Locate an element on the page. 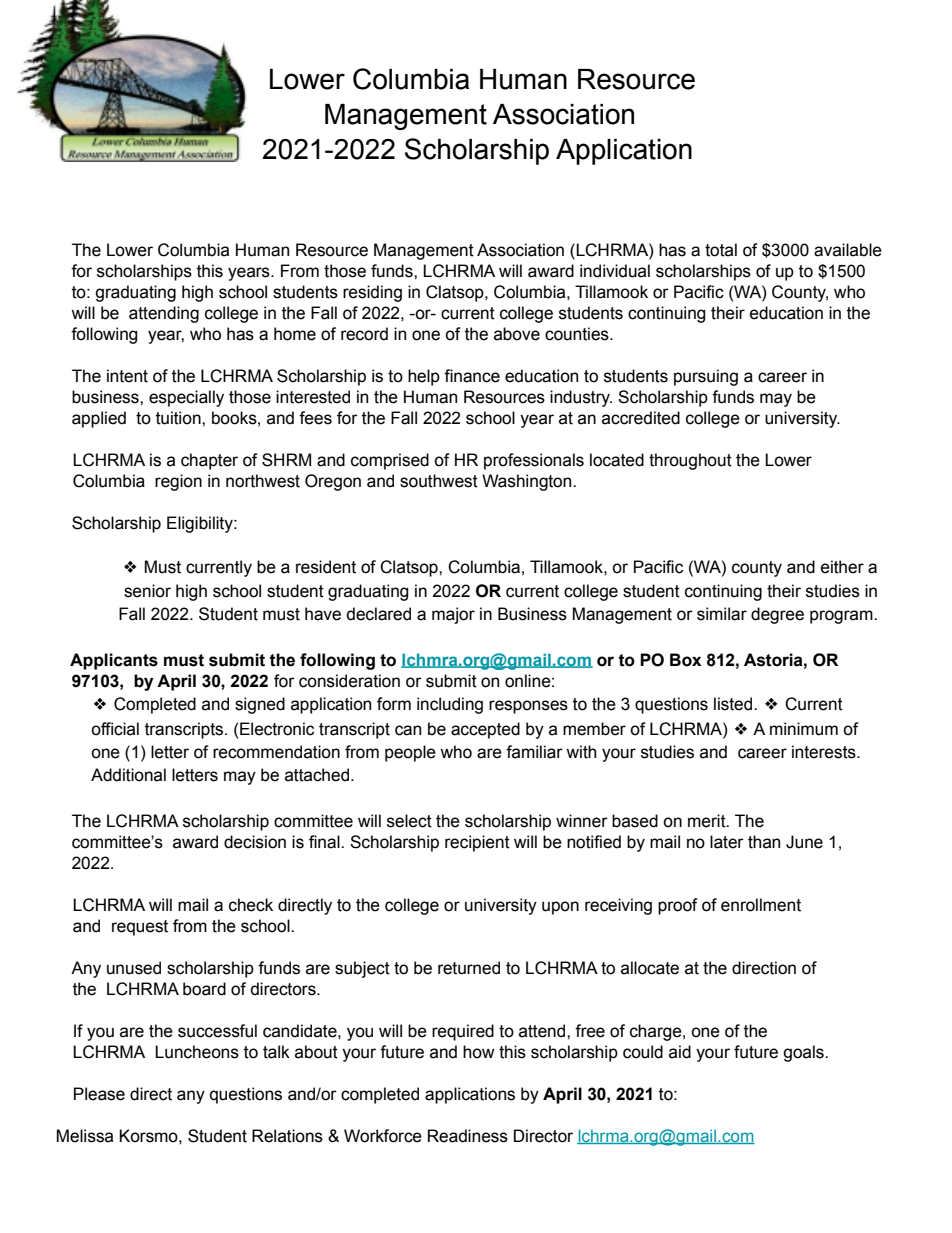 This image has height=1233, width=952. major is located at coordinates (453, 615).
